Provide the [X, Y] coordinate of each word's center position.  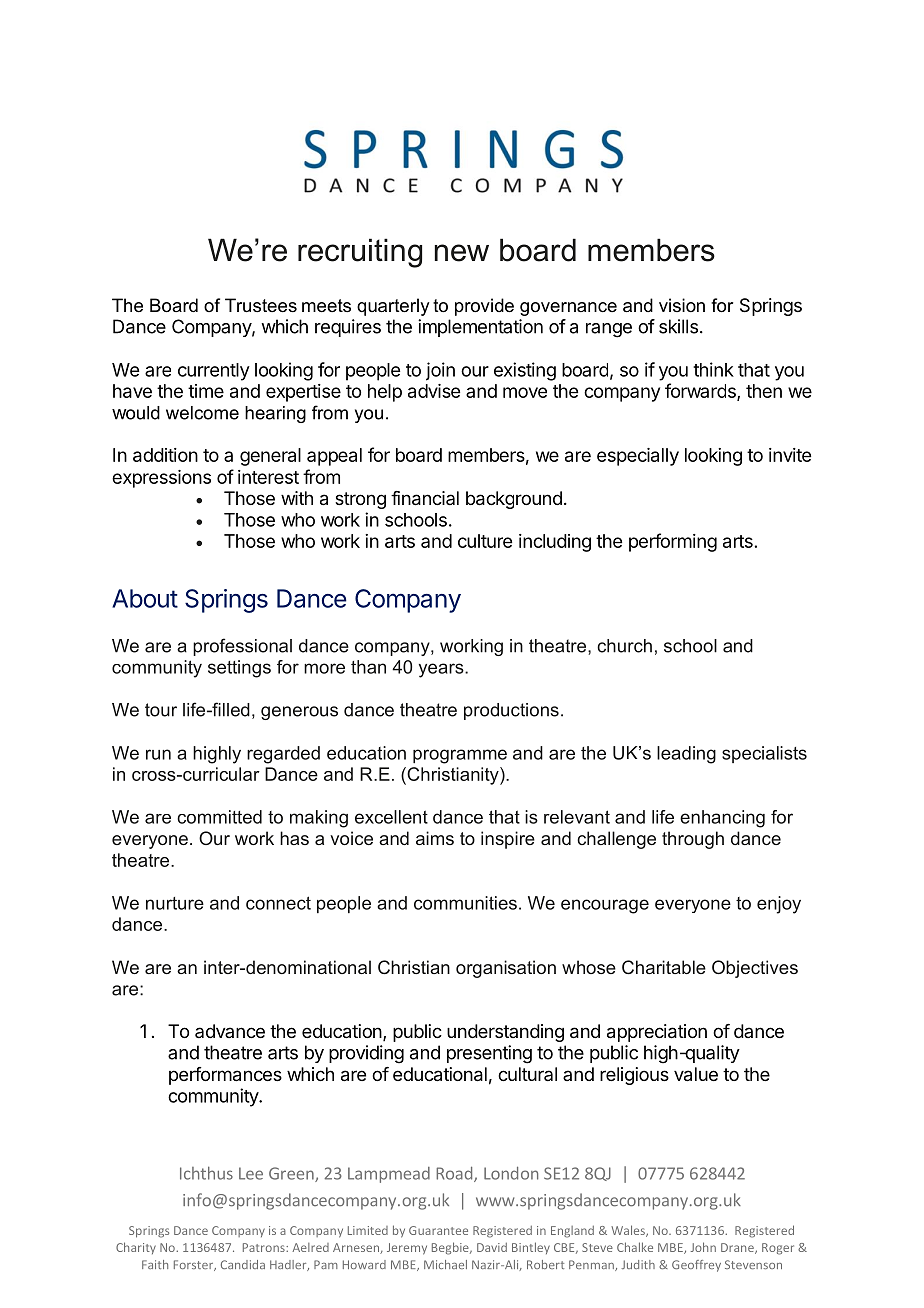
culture [485, 541]
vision [682, 305]
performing [673, 542]
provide [484, 307]
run [158, 754]
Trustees [261, 305]
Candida [243, 1264]
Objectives [755, 969]
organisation [506, 969]
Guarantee [438, 1230]
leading [686, 755]
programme [460, 756]
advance [230, 1031]
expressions [161, 479]
